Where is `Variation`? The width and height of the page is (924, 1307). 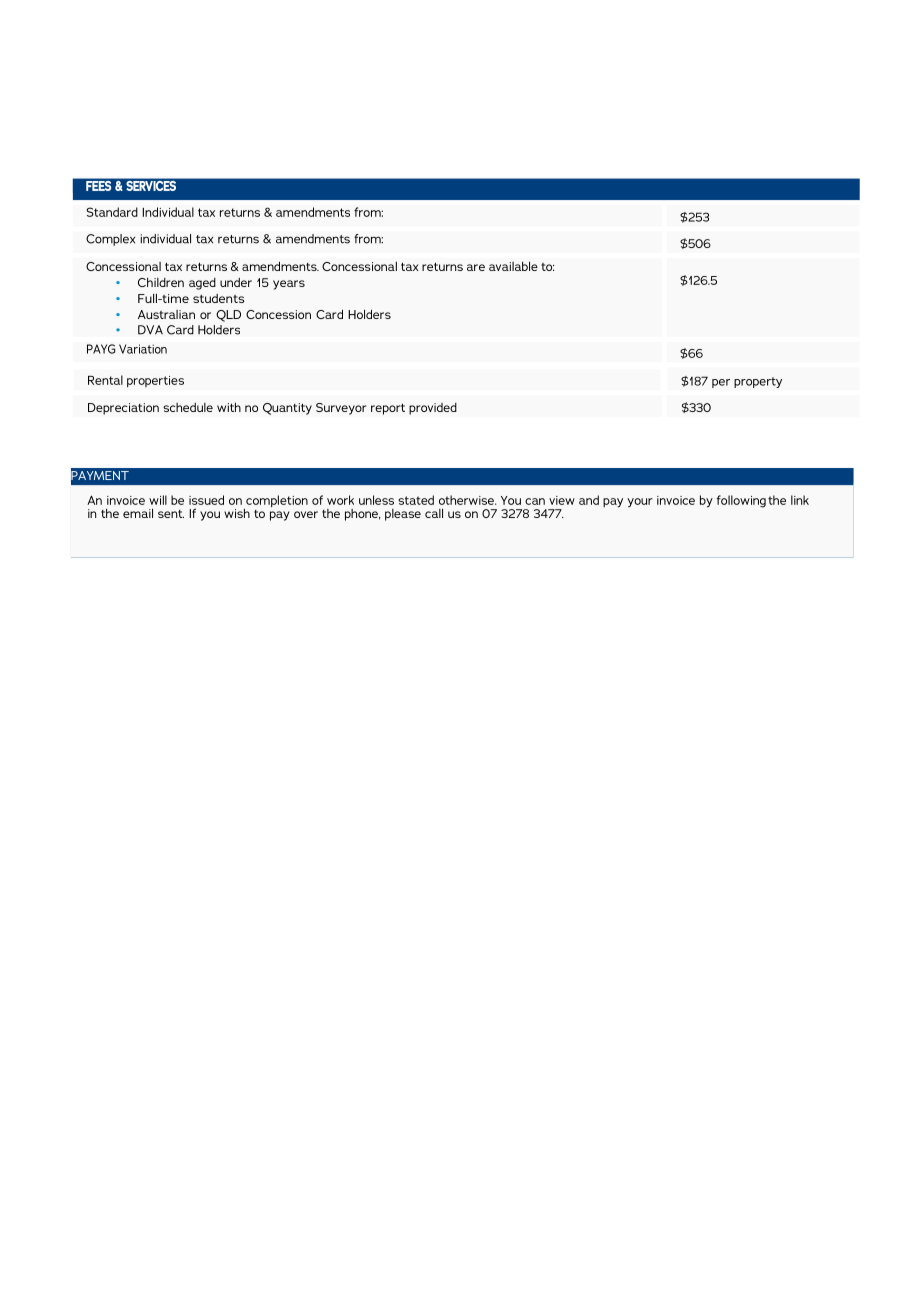 Variation is located at coordinates (143, 349).
